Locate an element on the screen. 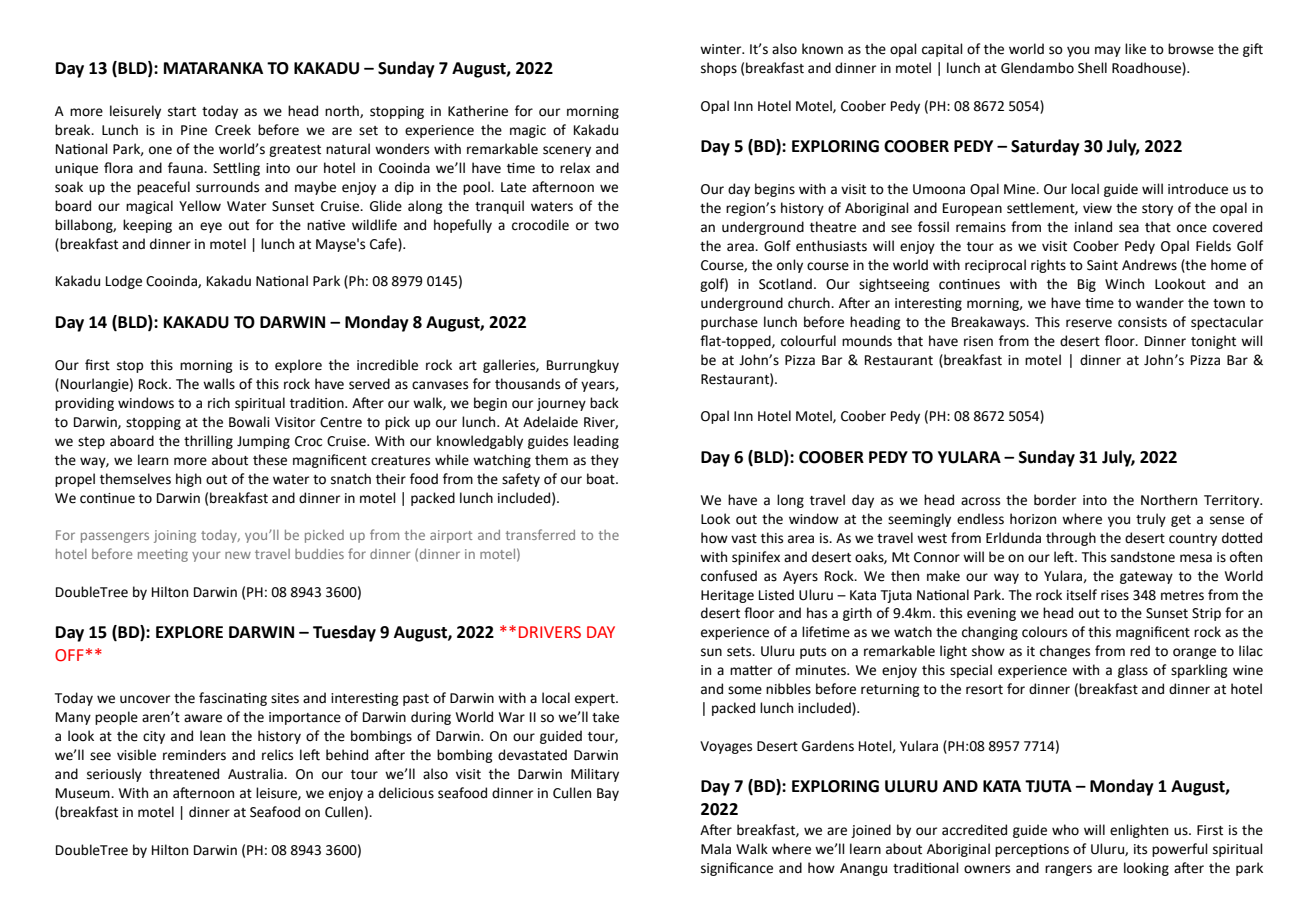  start is located at coordinates (182, 112).
